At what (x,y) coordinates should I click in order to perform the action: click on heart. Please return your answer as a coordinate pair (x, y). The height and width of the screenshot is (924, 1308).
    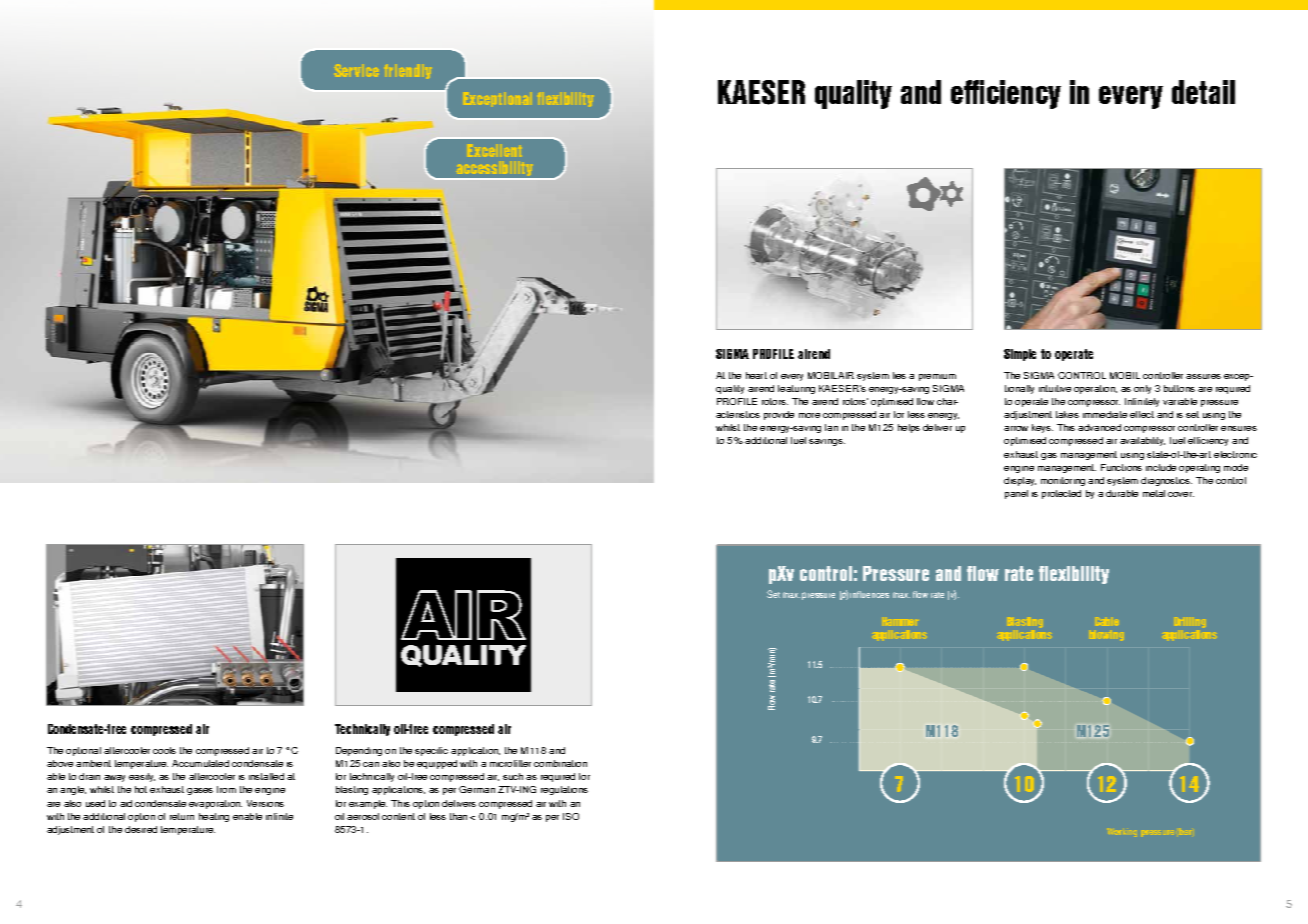
    Looking at the image, I should click on (756, 375).
